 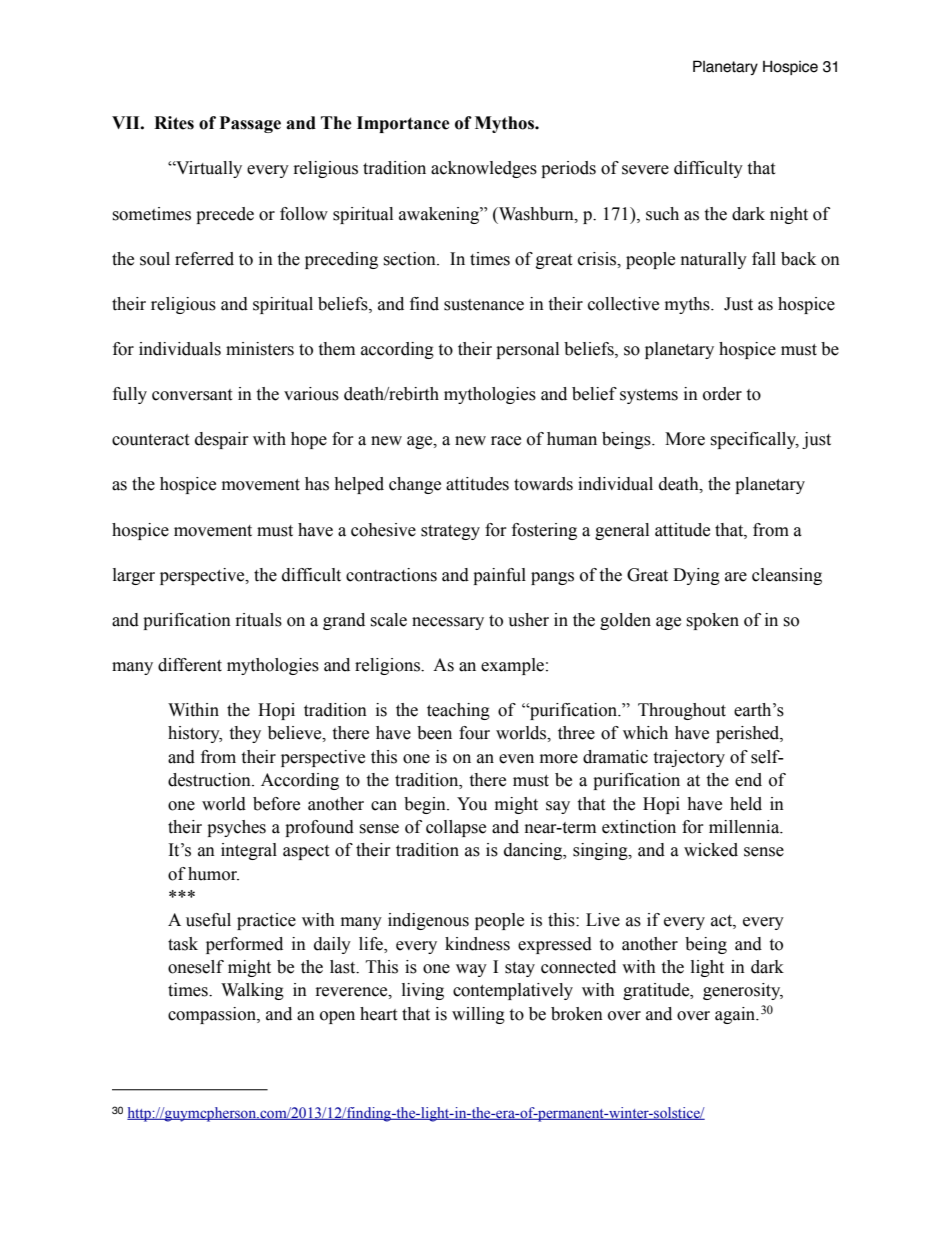 I want to click on way, so click(x=471, y=970).
